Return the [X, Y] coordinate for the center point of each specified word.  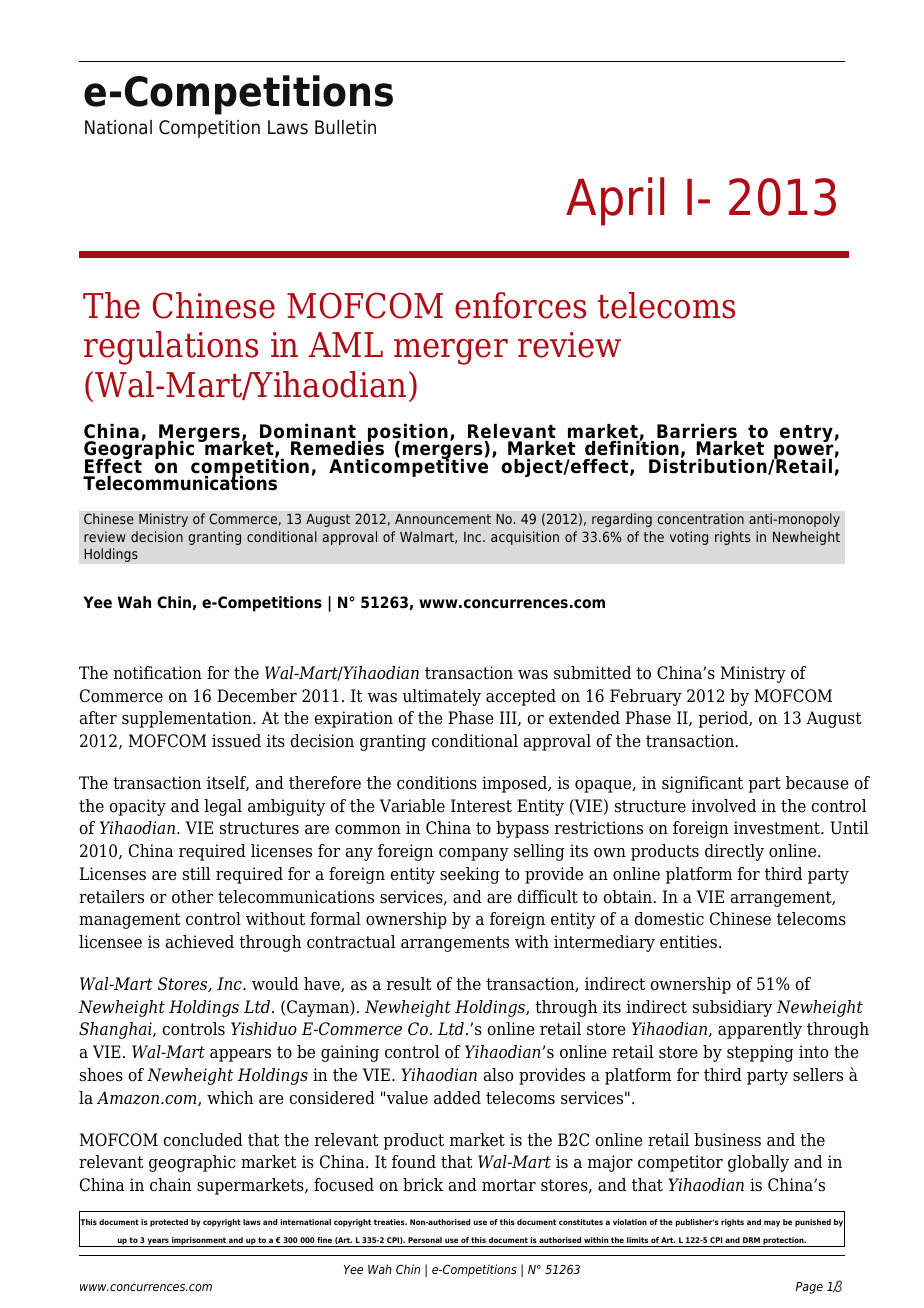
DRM [751, 1240]
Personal [425, 1240]
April [615, 201]
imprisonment [199, 1242]
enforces [520, 305]
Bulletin [345, 127]
